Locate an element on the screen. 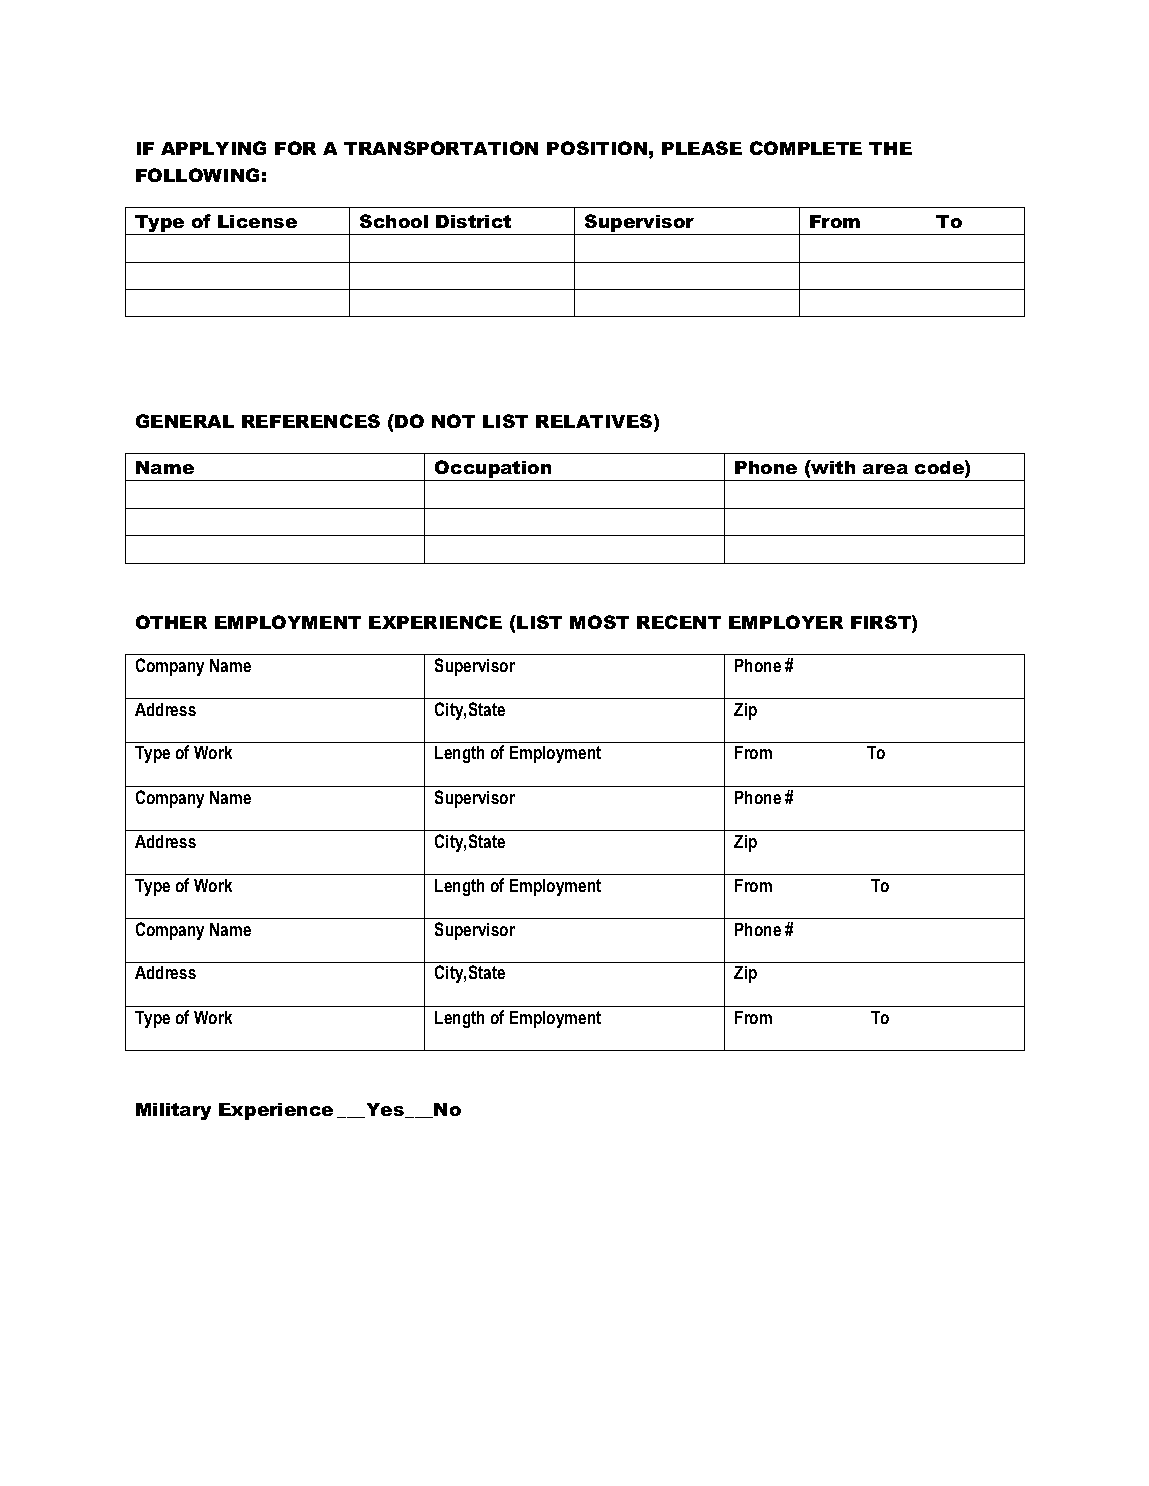 The image size is (1149, 1486). area is located at coordinates (885, 469).
